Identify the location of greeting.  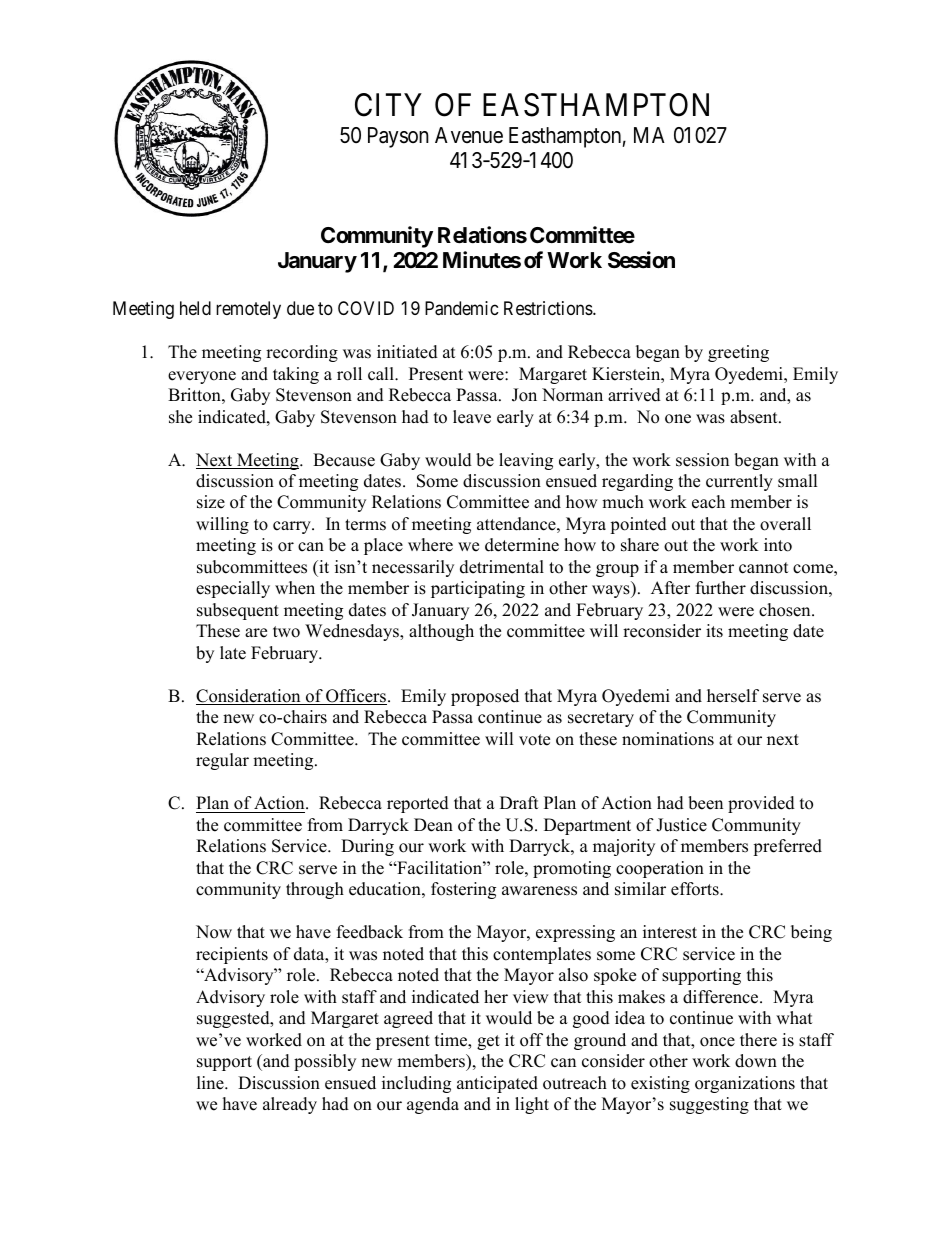
(738, 353).
